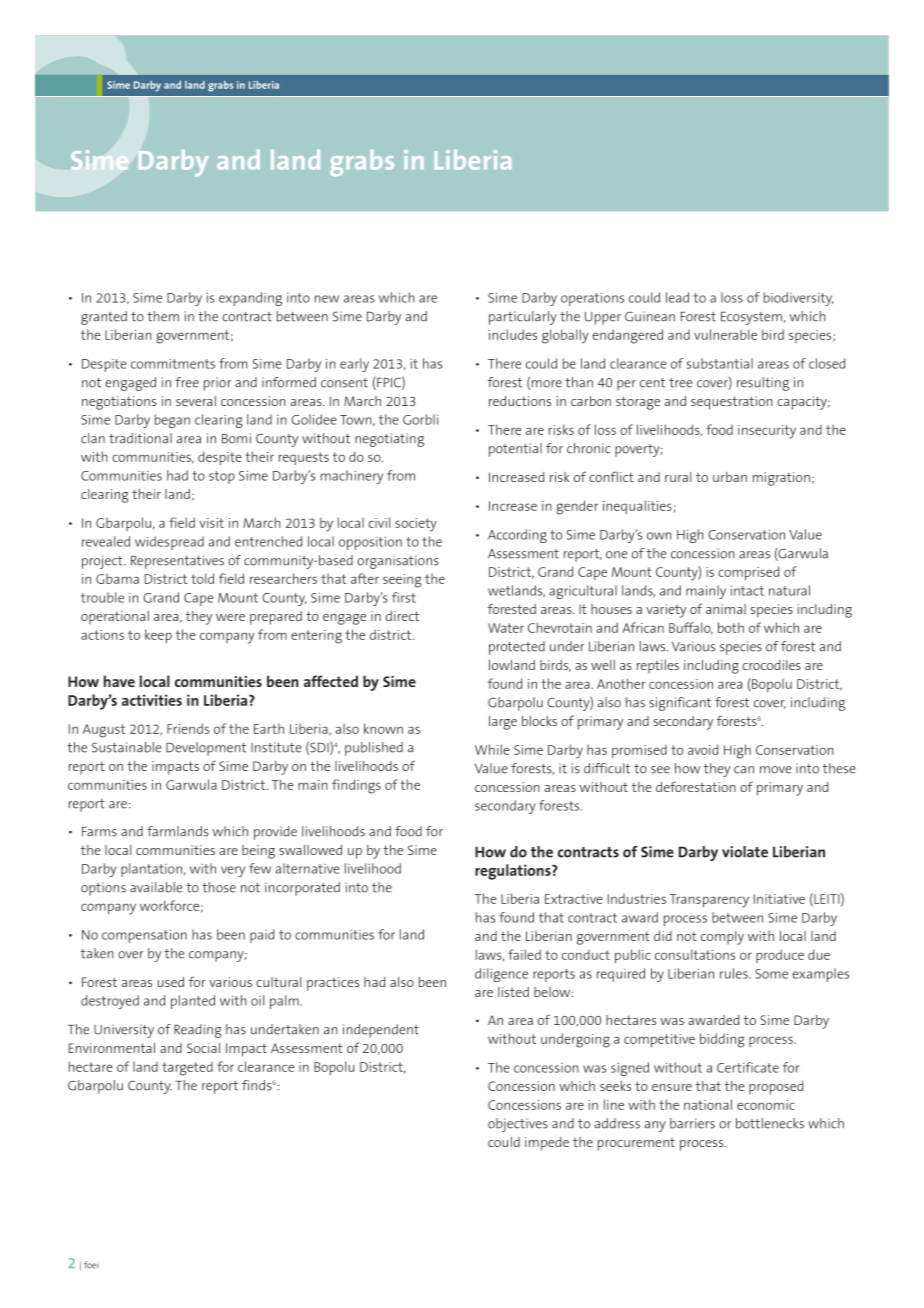 This screenshot has height=1308, width=924. Describe the element at coordinates (202, 578) in the screenshot. I see `told` at that location.
